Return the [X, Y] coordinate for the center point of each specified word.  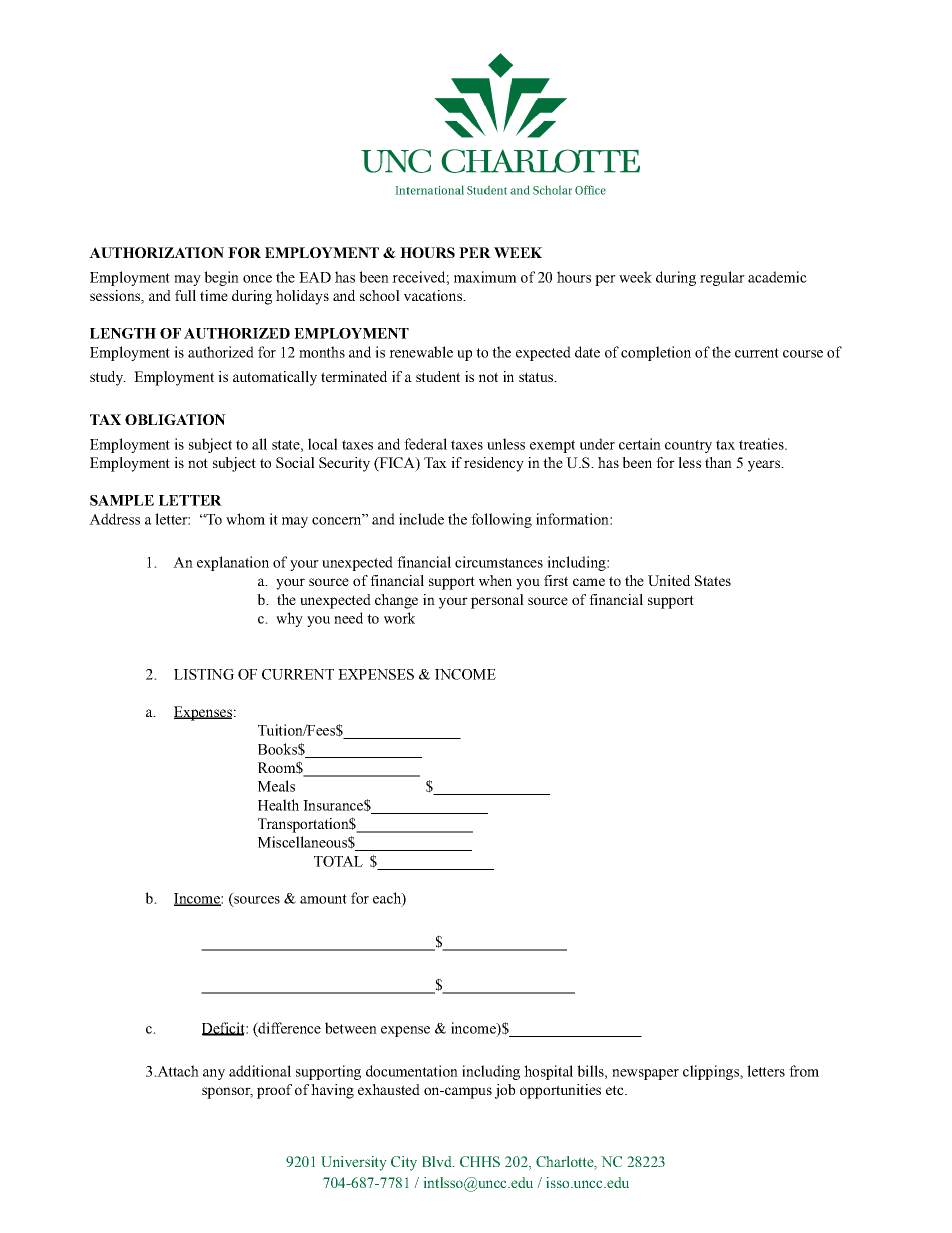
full [185, 295]
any [214, 1074]
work [399, 618]
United [669, 580]
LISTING [204, 674]
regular [722, 278]
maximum [485, 277]
